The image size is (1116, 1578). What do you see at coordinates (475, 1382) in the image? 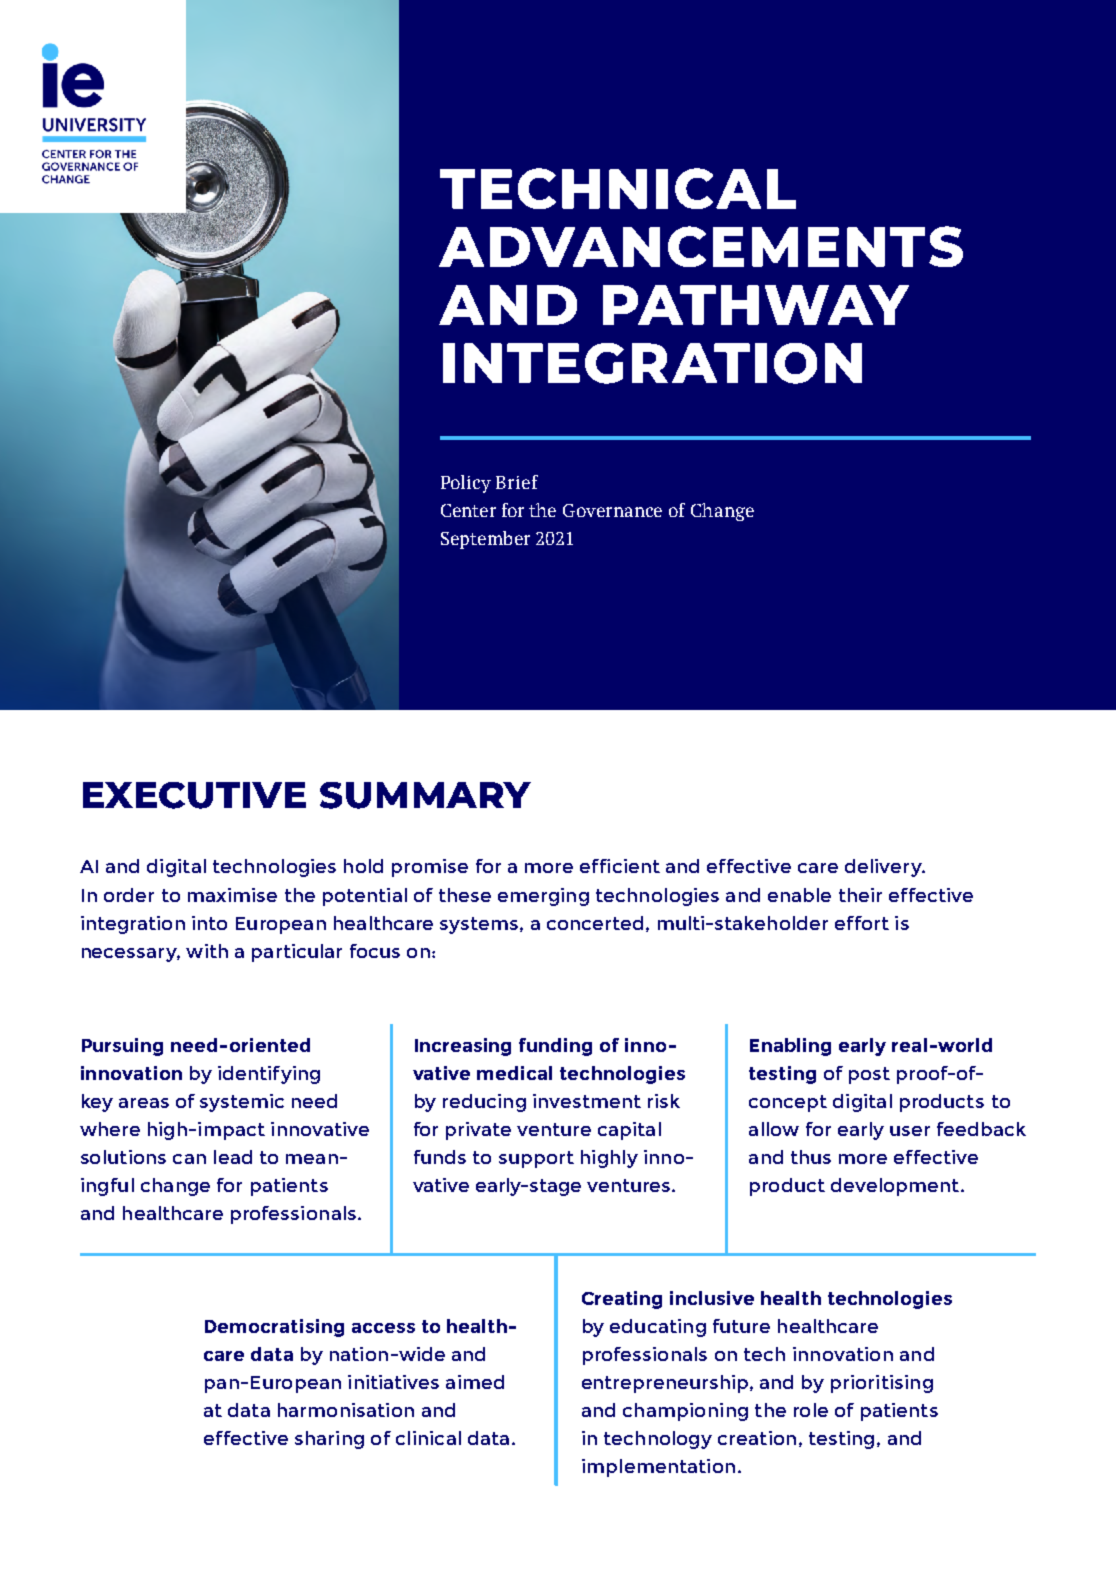
I see `aimed` at bounding box center [475, 1382].
